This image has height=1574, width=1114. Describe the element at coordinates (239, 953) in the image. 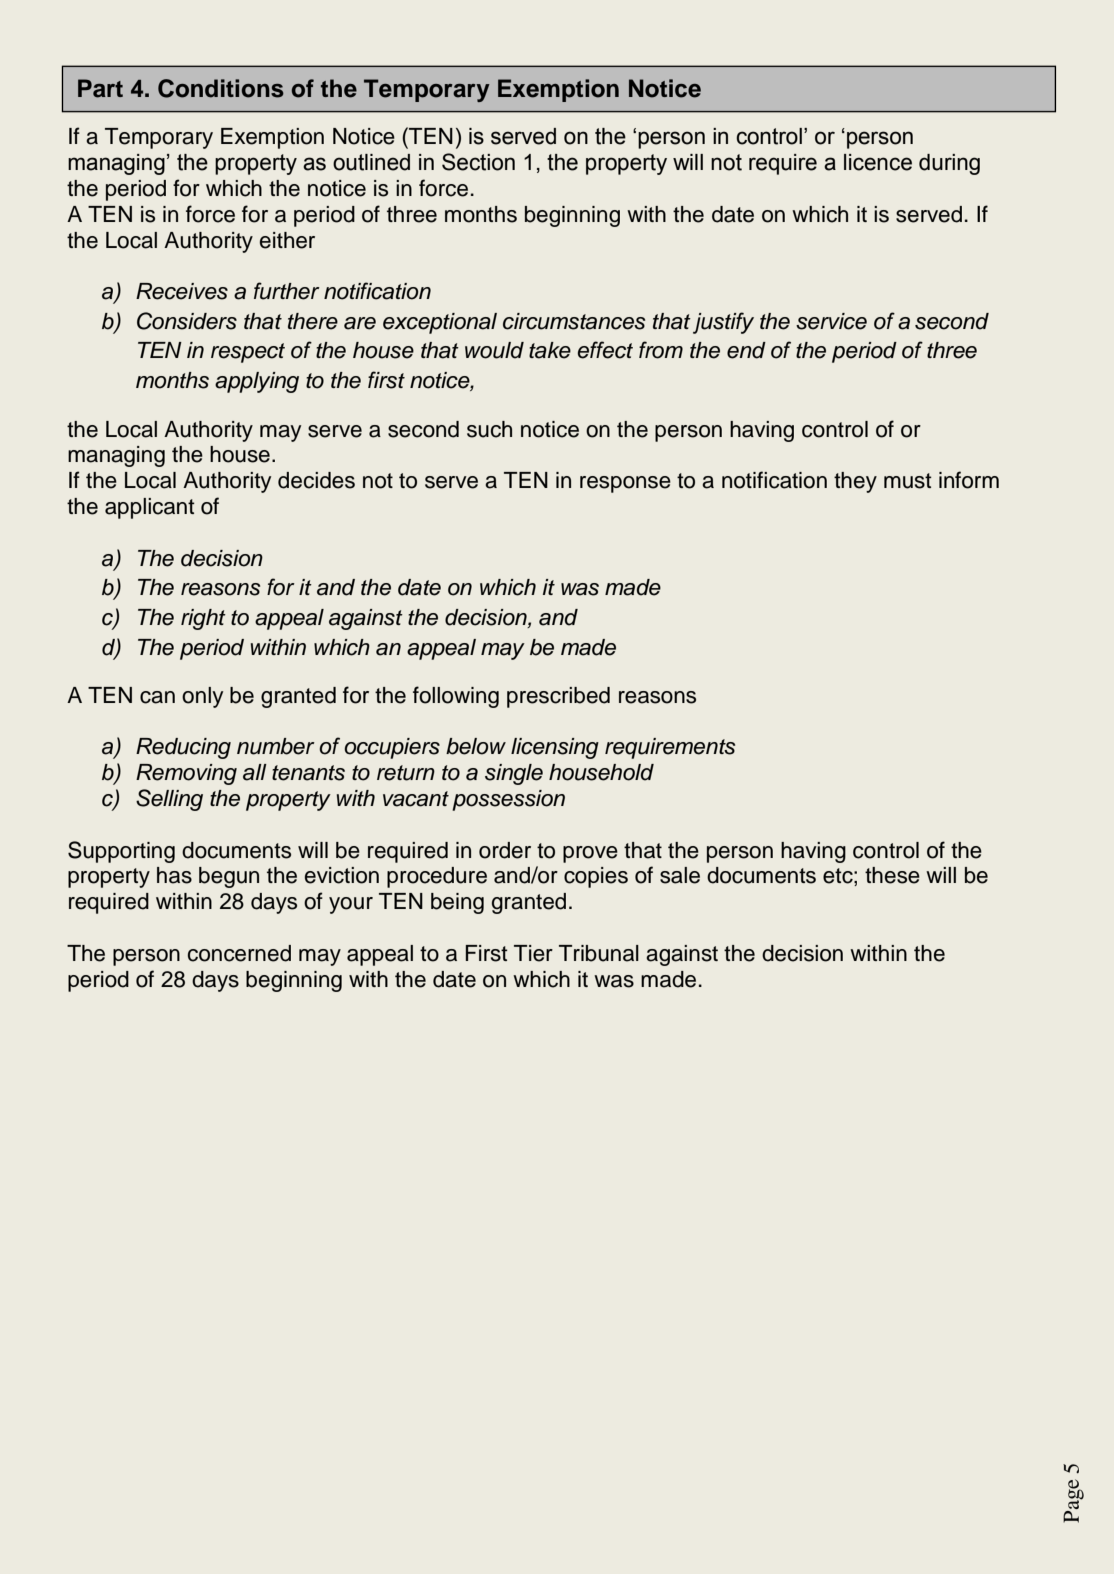

I see `concerned` at that location.
